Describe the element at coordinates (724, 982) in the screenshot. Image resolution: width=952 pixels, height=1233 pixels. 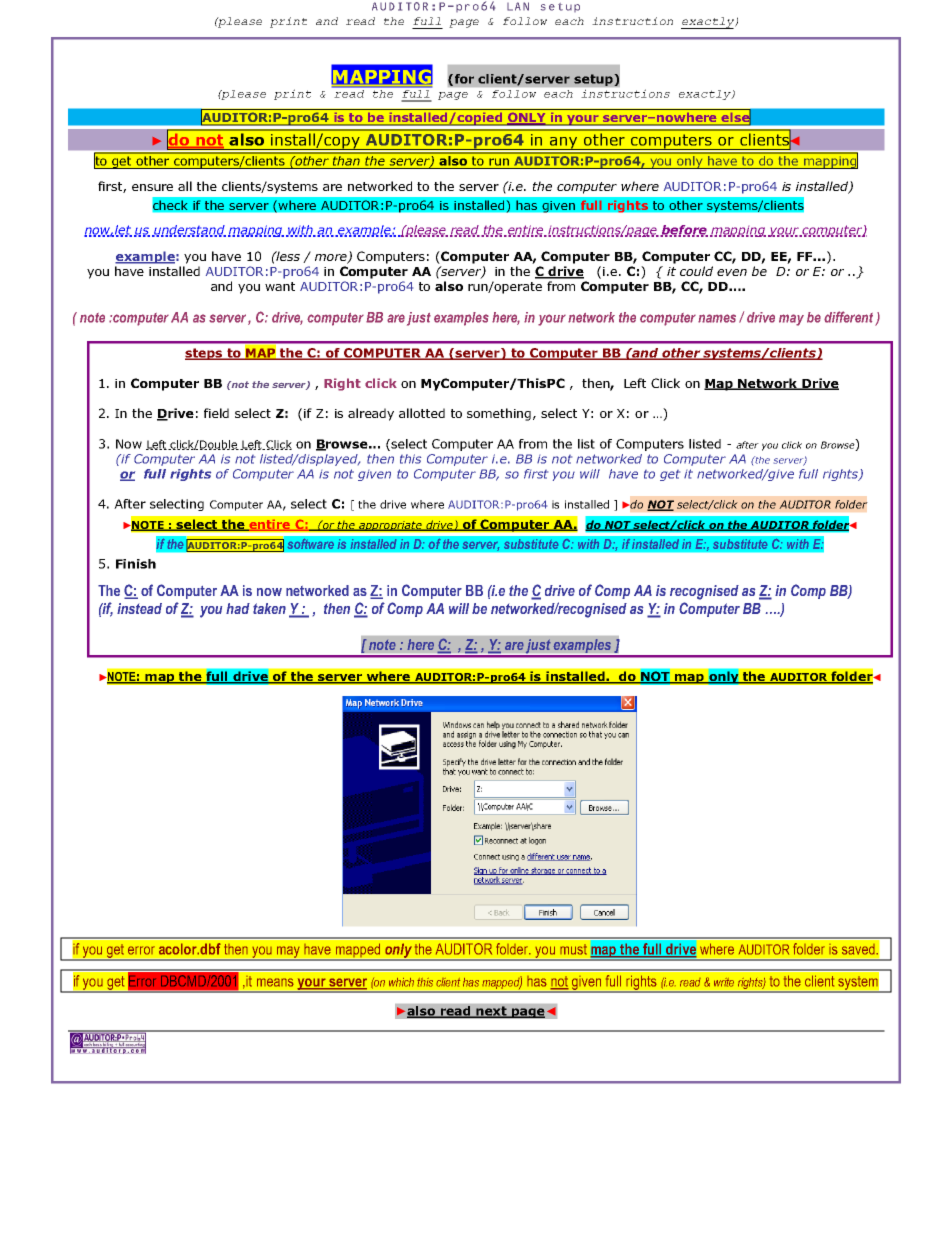
I see `write` at that location.
